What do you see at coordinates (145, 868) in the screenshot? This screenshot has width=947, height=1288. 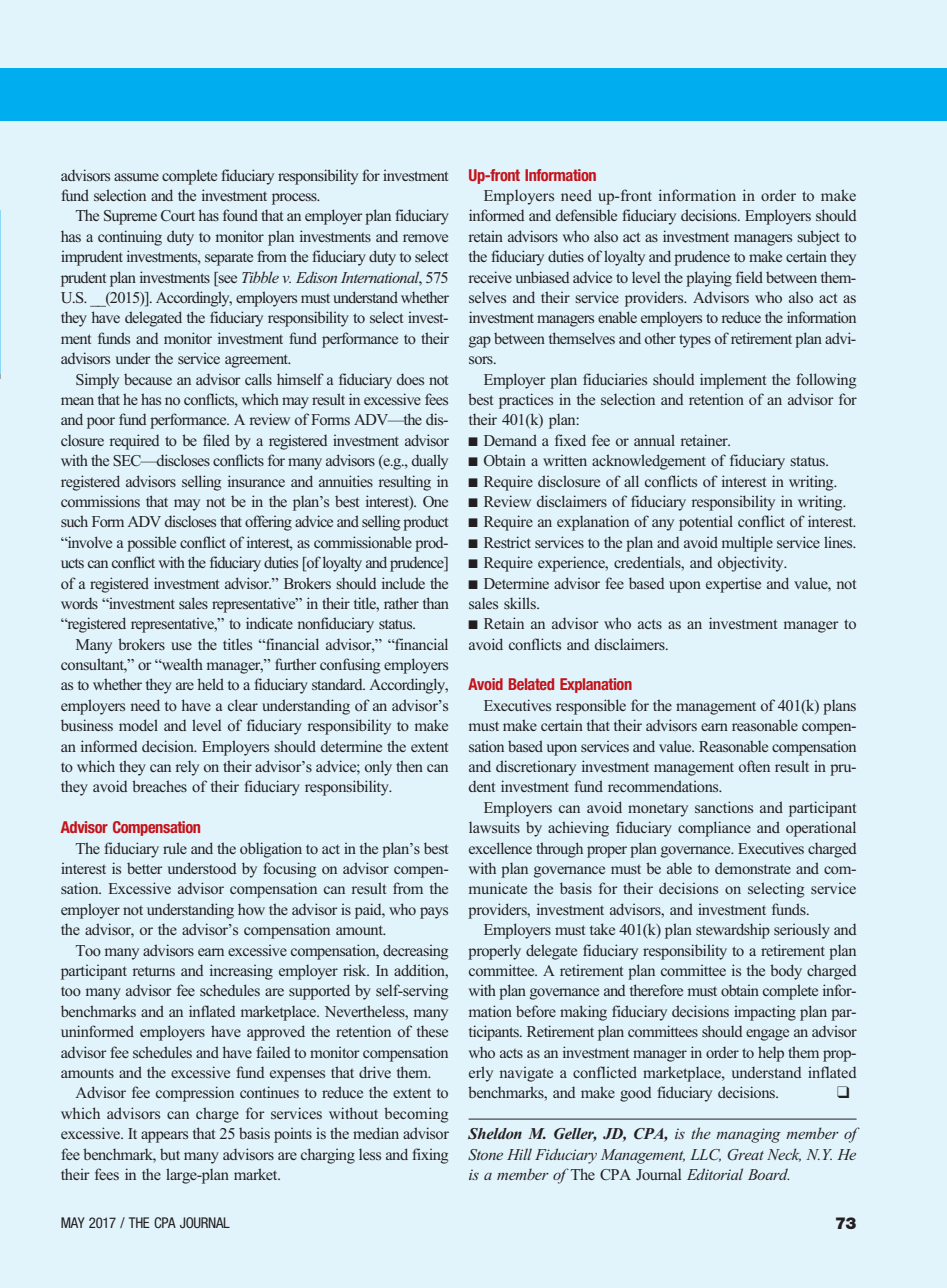 I see `better` at bounding box center [145, 868].
